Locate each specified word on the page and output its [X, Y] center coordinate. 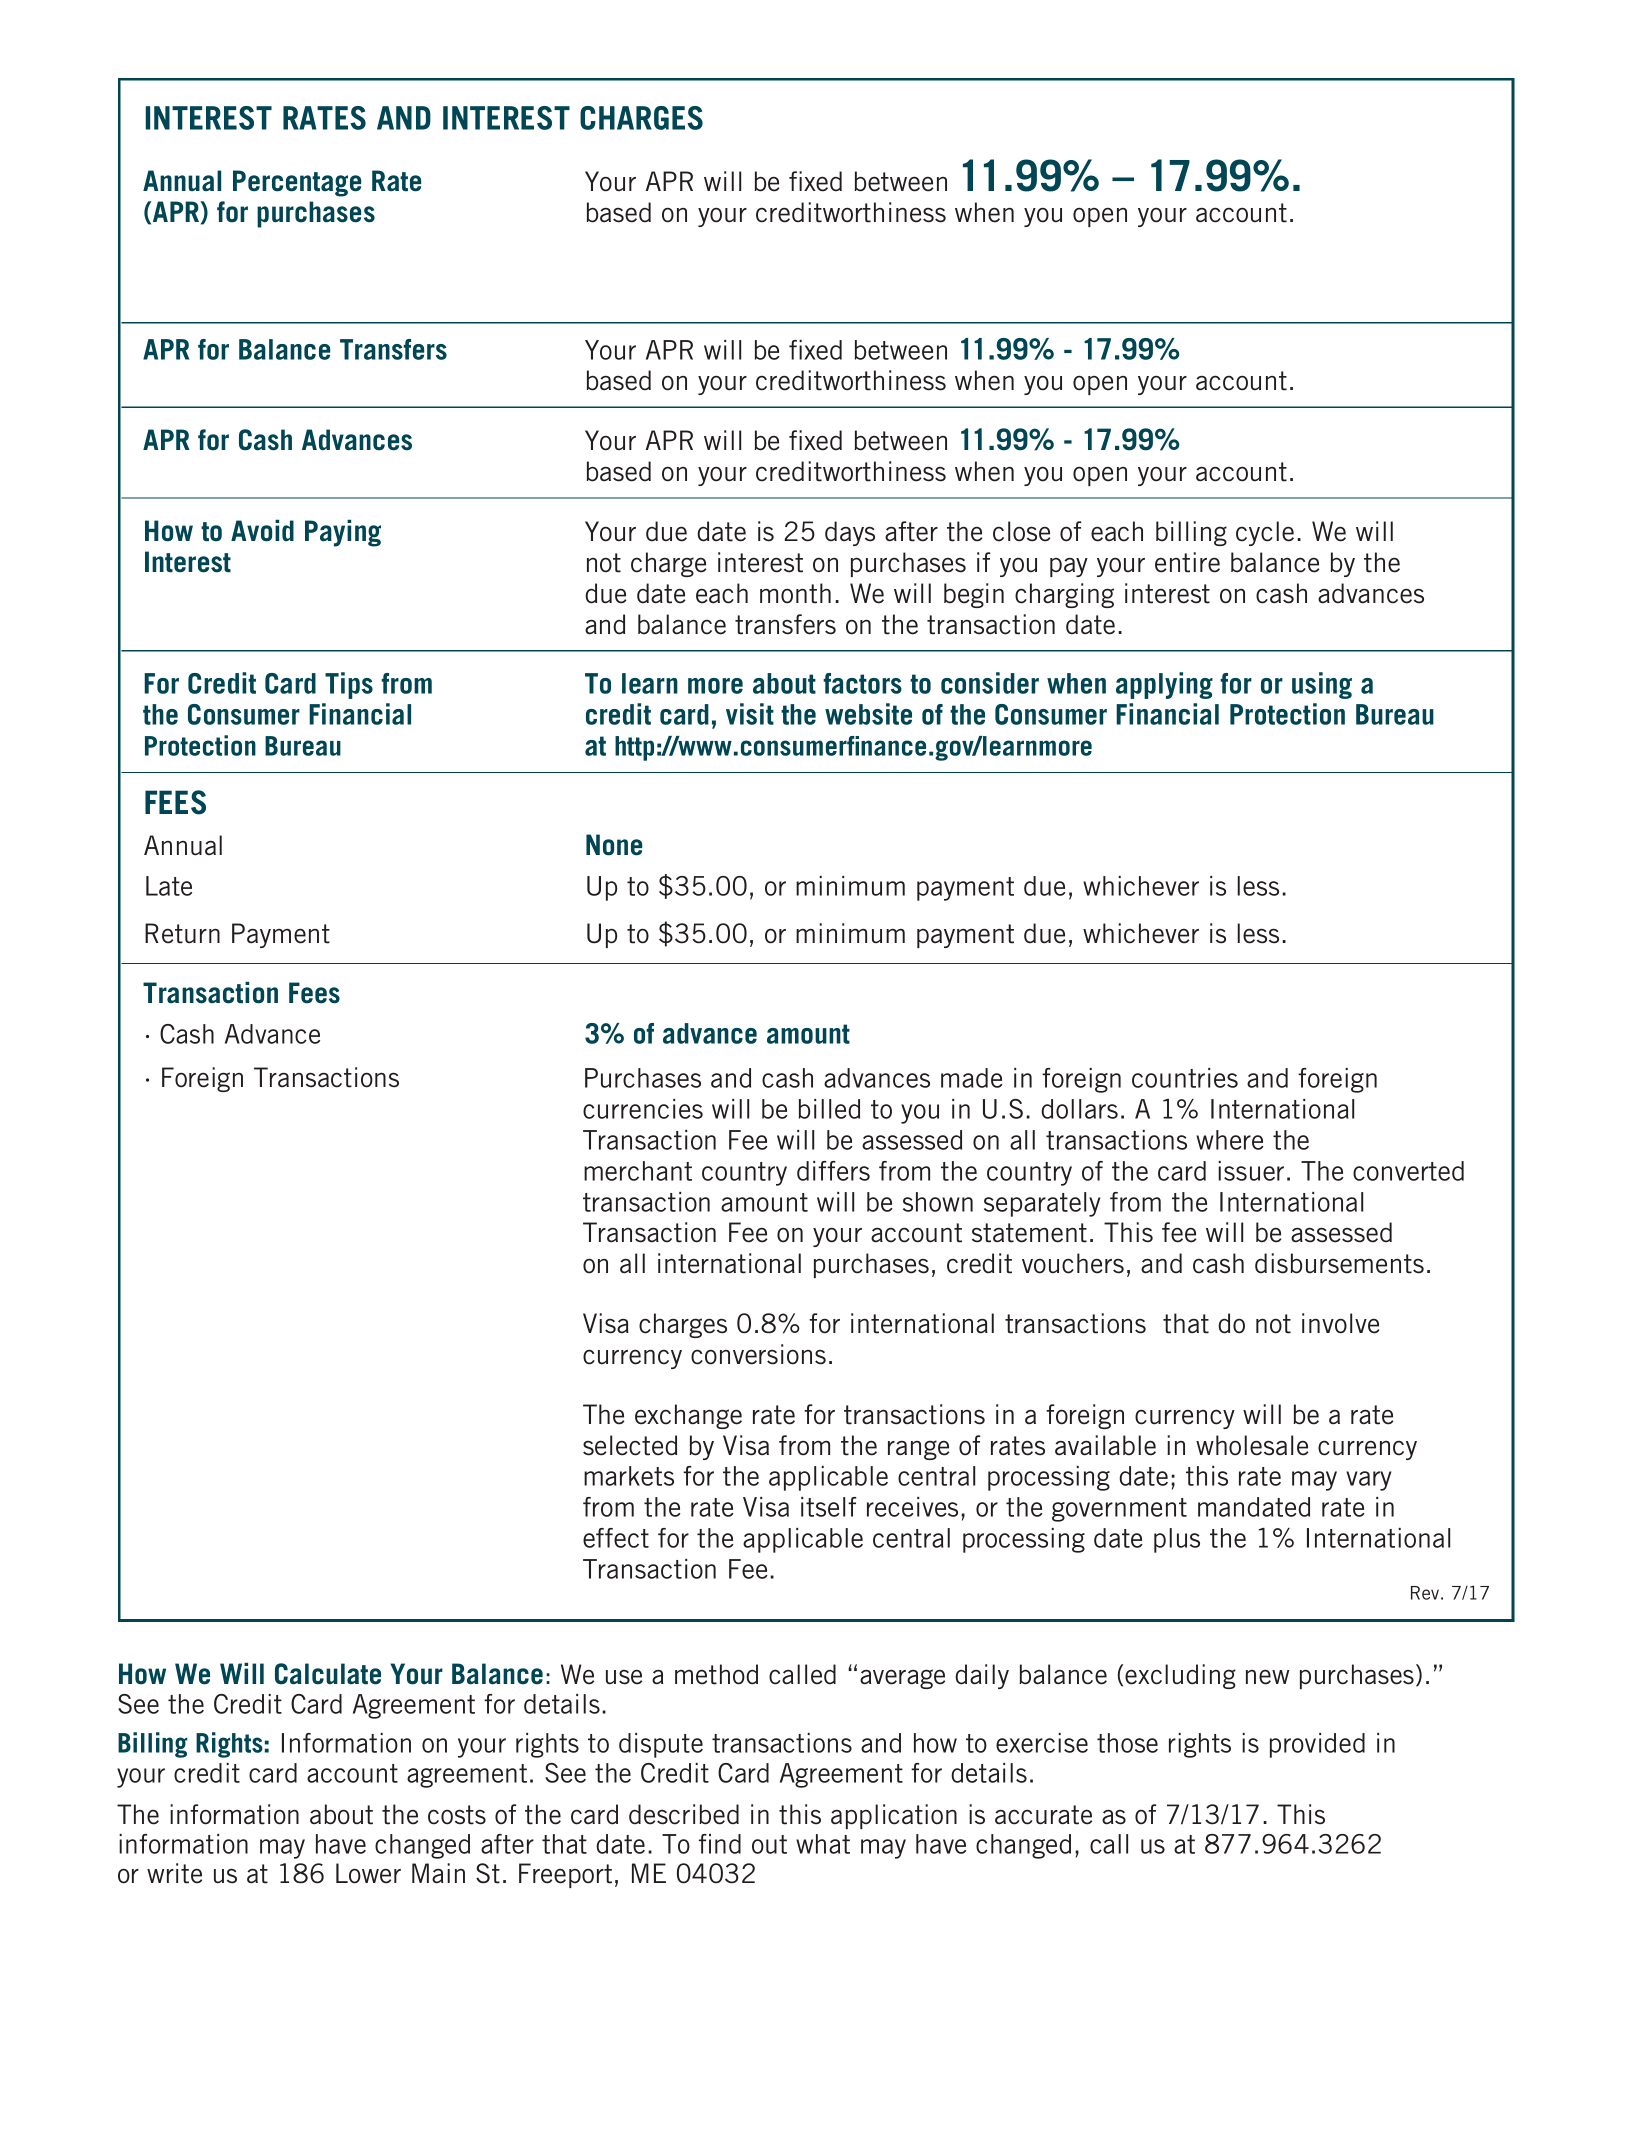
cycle [1265, 533]
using [1322, 685]
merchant [638, 1171]
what [823, 1844]
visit [750, 714]
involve [1340, 1323]
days [850, 533]
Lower [368, 1873]
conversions [758, 1354]
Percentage [297, 183]
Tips [349, 685]
